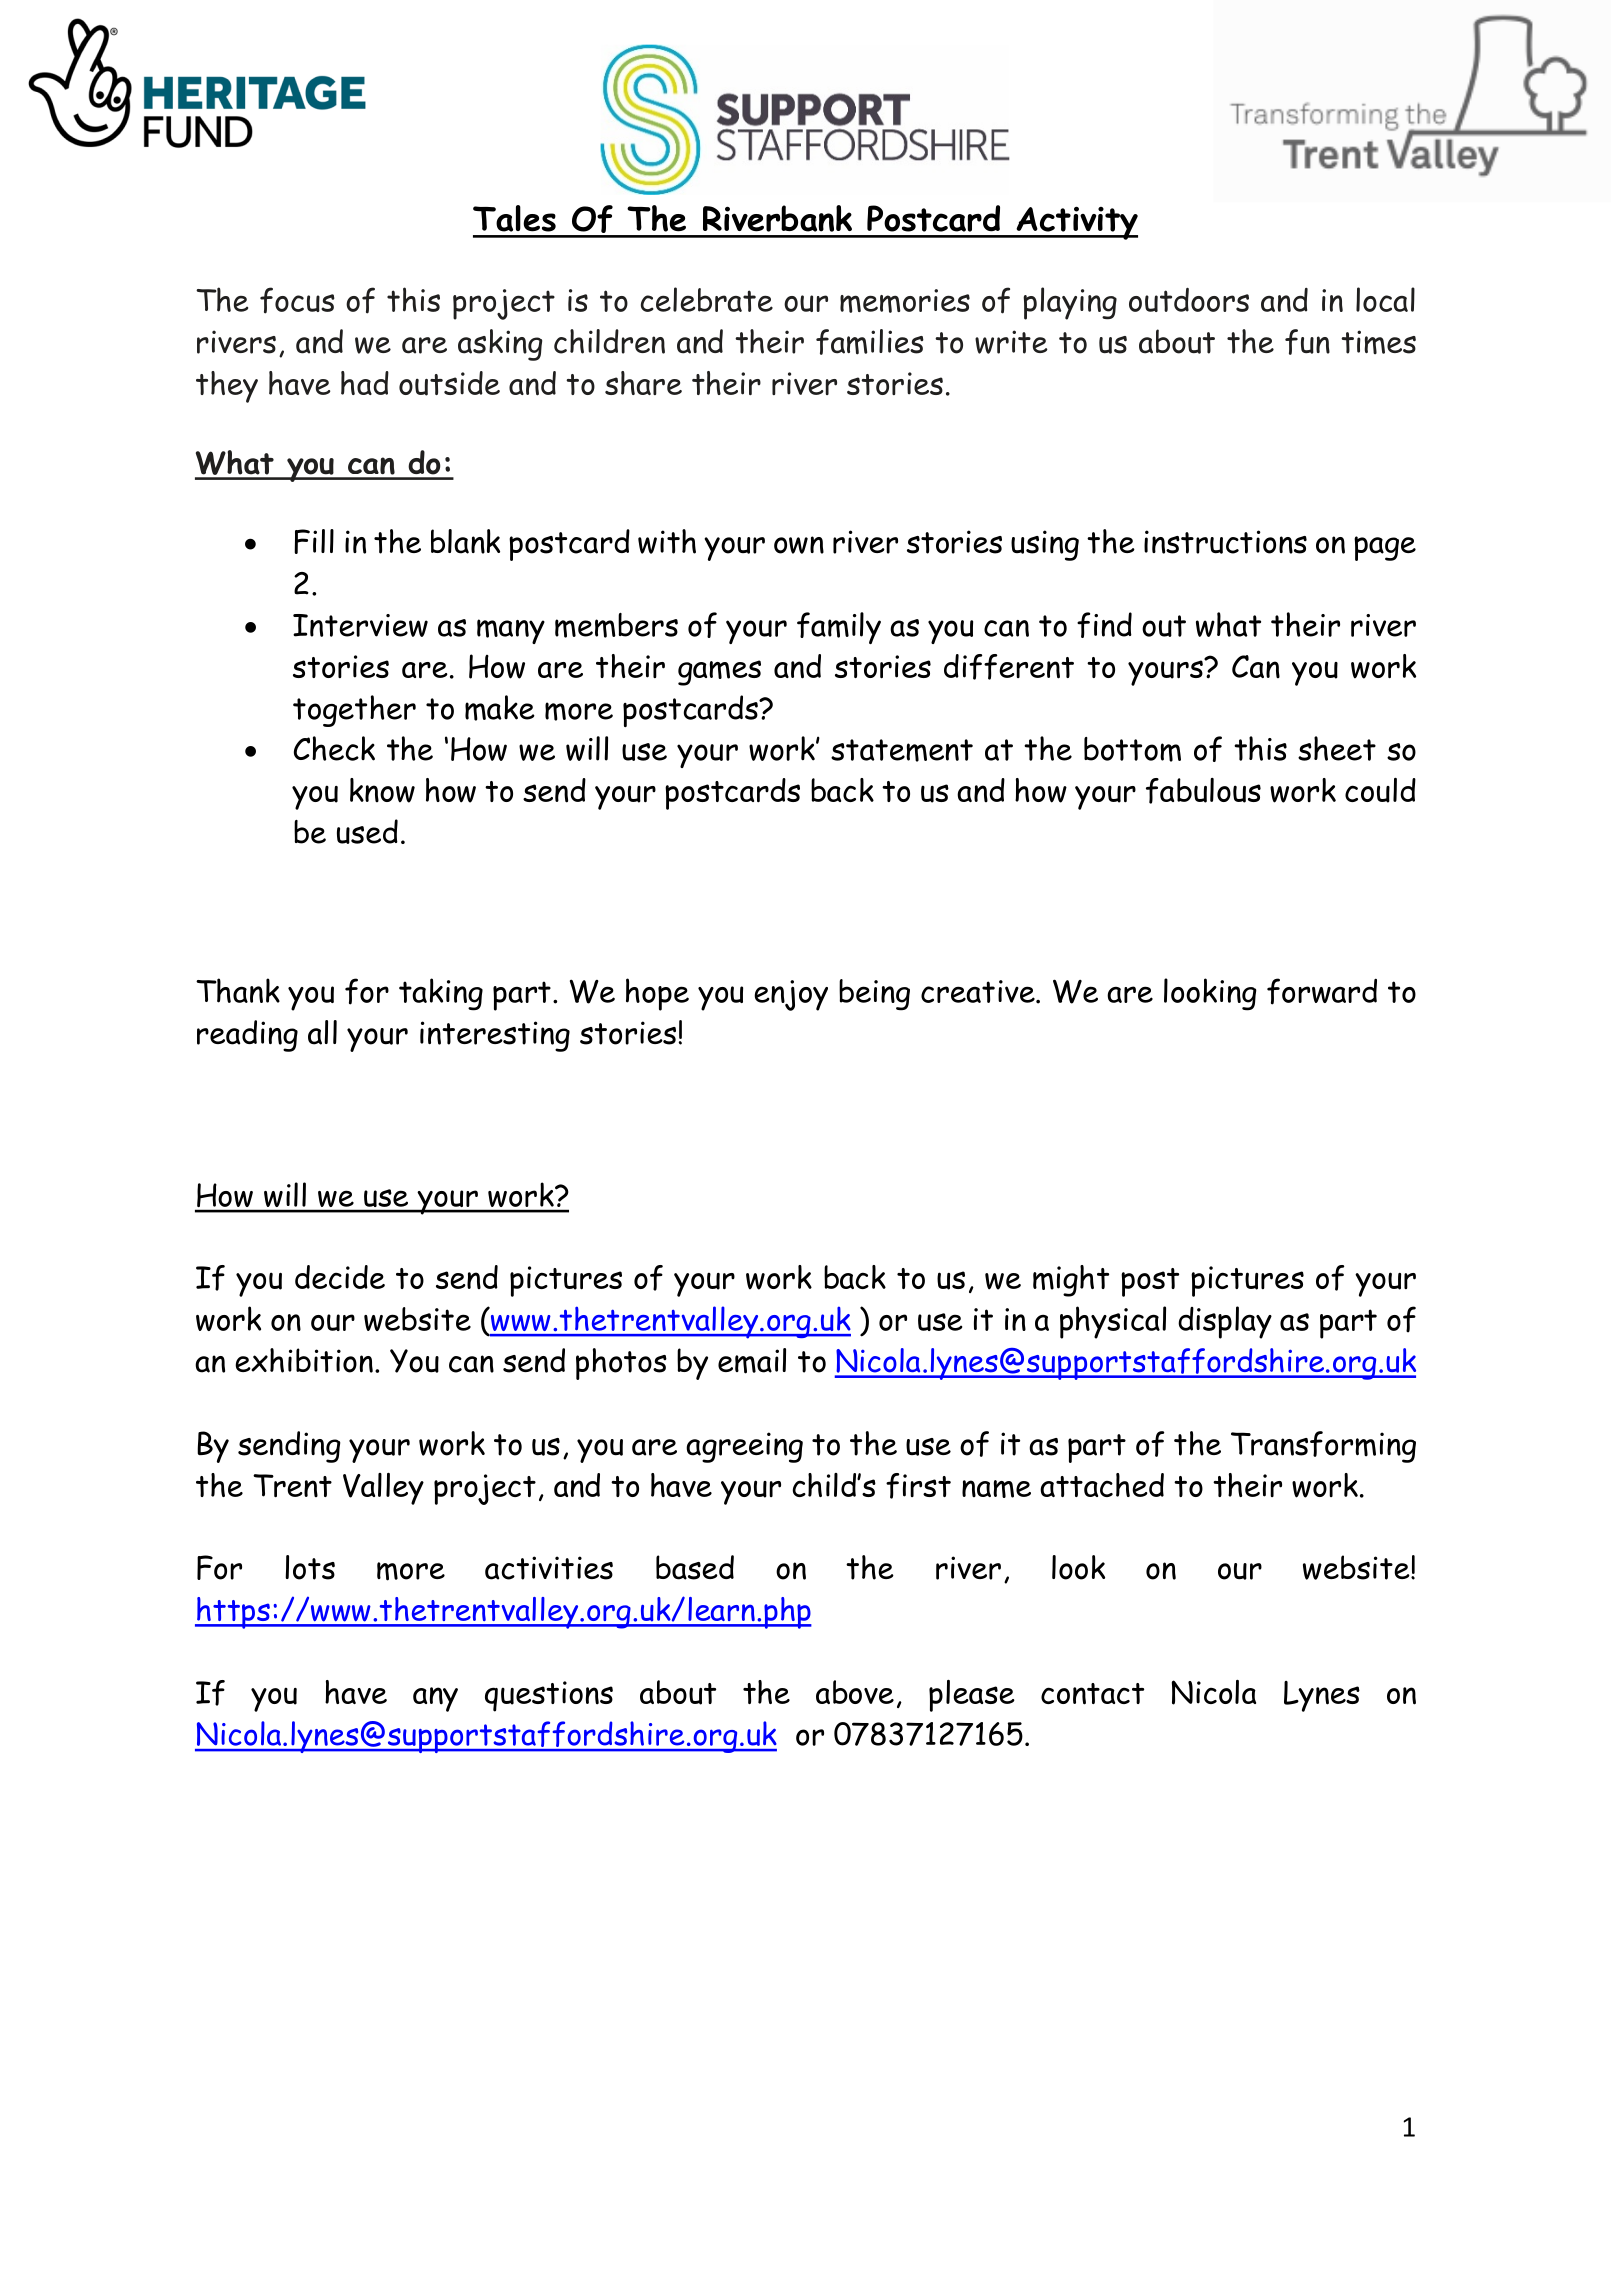  What do you see at coordinates (707, 299) in the screenshot?
I see `celebrate` at bounding box center [707, 299].
